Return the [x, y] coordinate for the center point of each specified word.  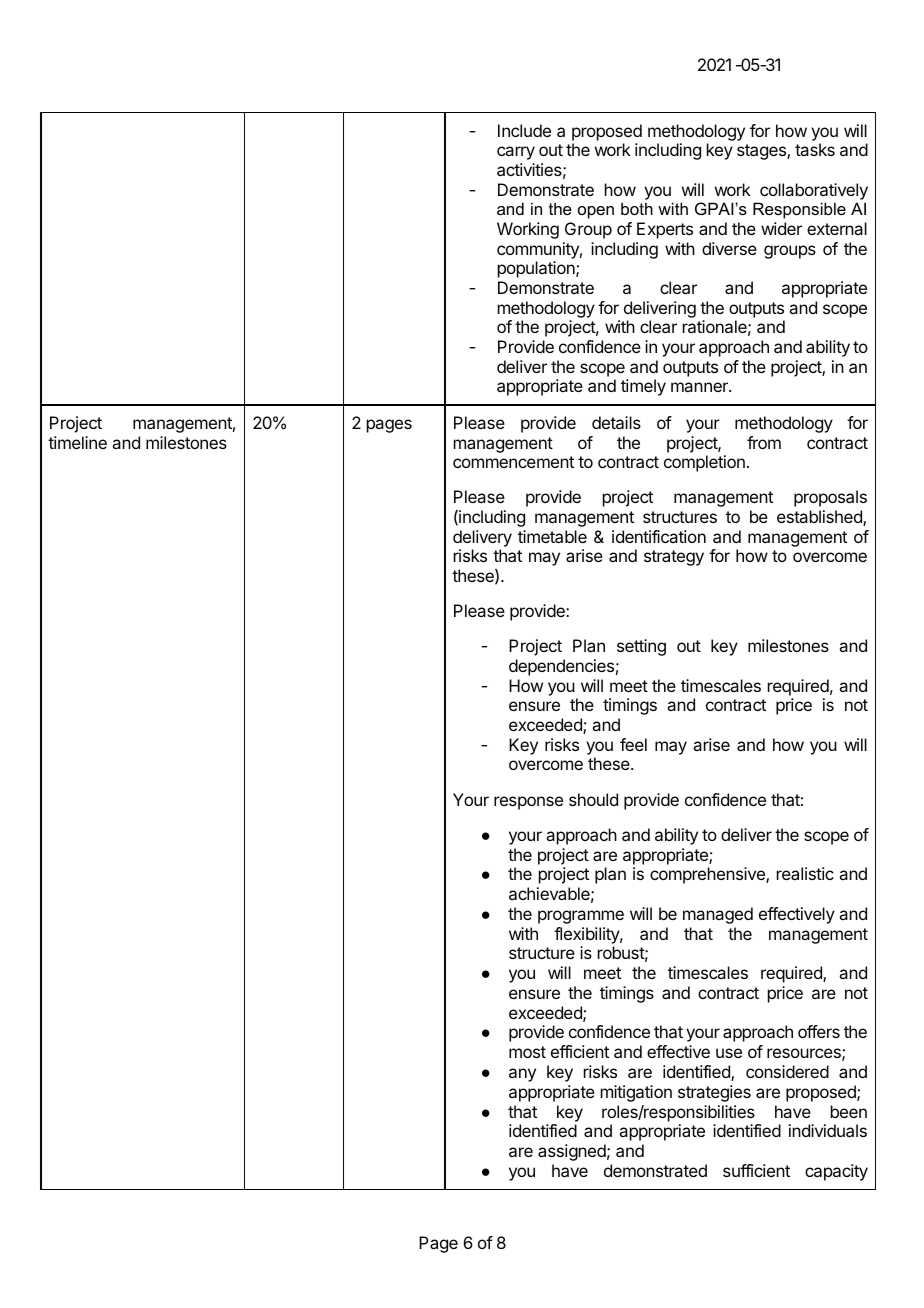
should [593, 799]
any [522, 1075]
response [528, 803]
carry [516, 153]
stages [762, 152]
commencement [513, 462]
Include [524, 130]
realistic [805, 873]
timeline [77, 442]
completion [704, 463]
